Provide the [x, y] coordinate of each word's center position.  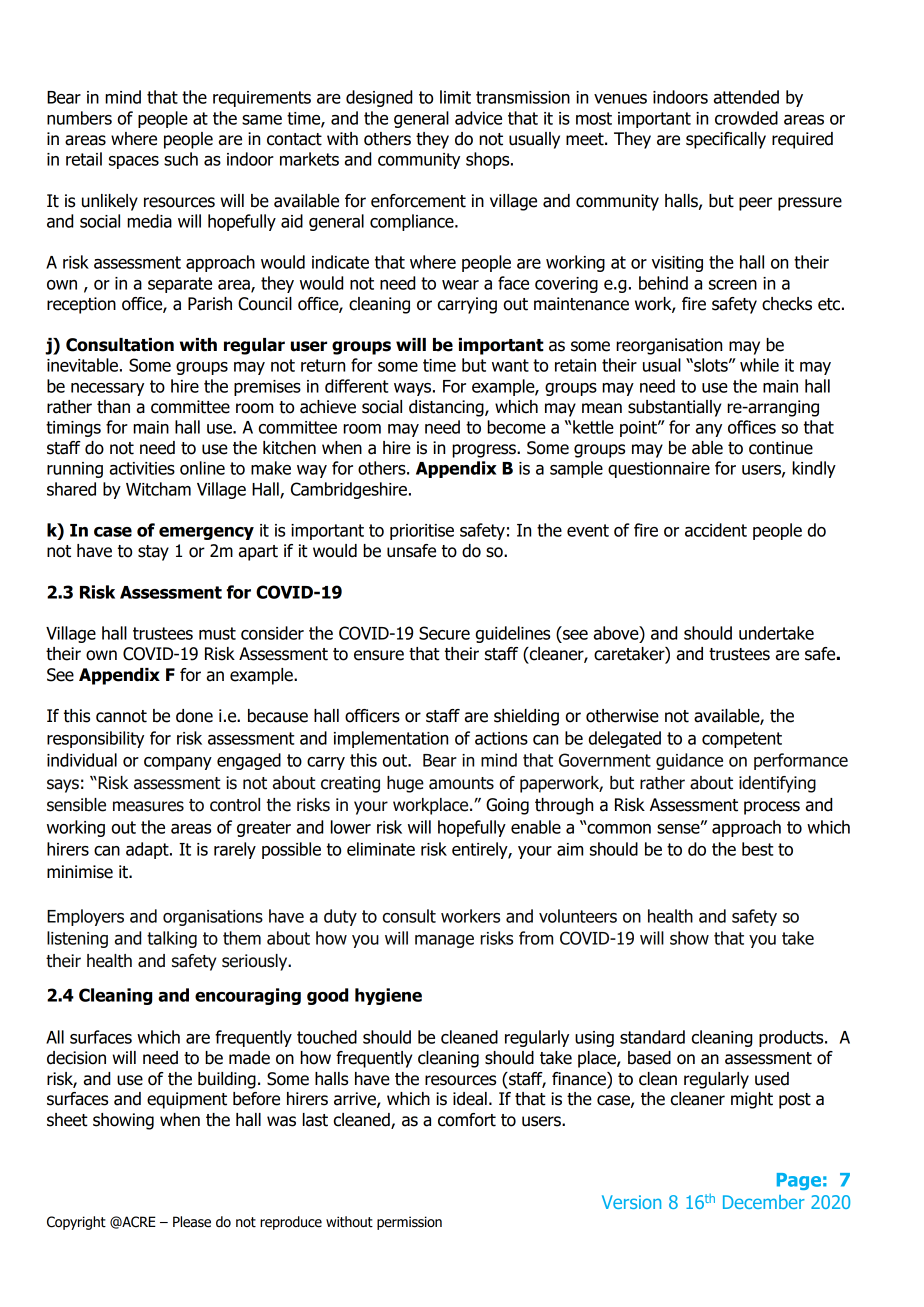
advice [478, 118]
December [764, 1202]
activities [142, 468]
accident [716, 530]
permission [409, 1223]
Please [192, 1222]
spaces [134, 162]
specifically [726, 140]
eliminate [381, 849]
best [758, 849]
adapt [148, 850]
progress [485, 451]
